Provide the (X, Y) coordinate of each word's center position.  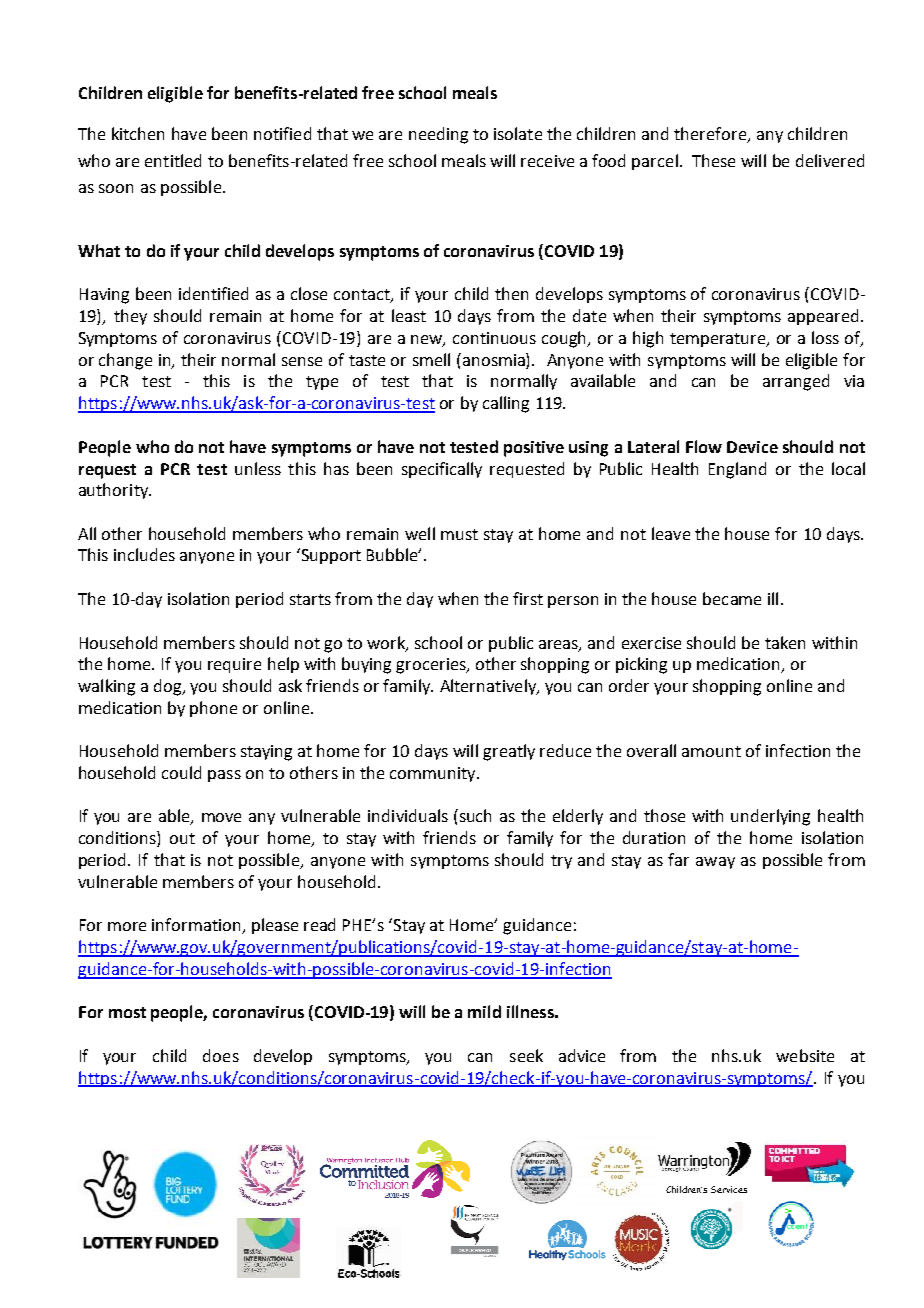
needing (438, 135)
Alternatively (489, 687)
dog (169, 687)
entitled (173, 160)
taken (785, 642)
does (221, 1055)
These (713, 160)
